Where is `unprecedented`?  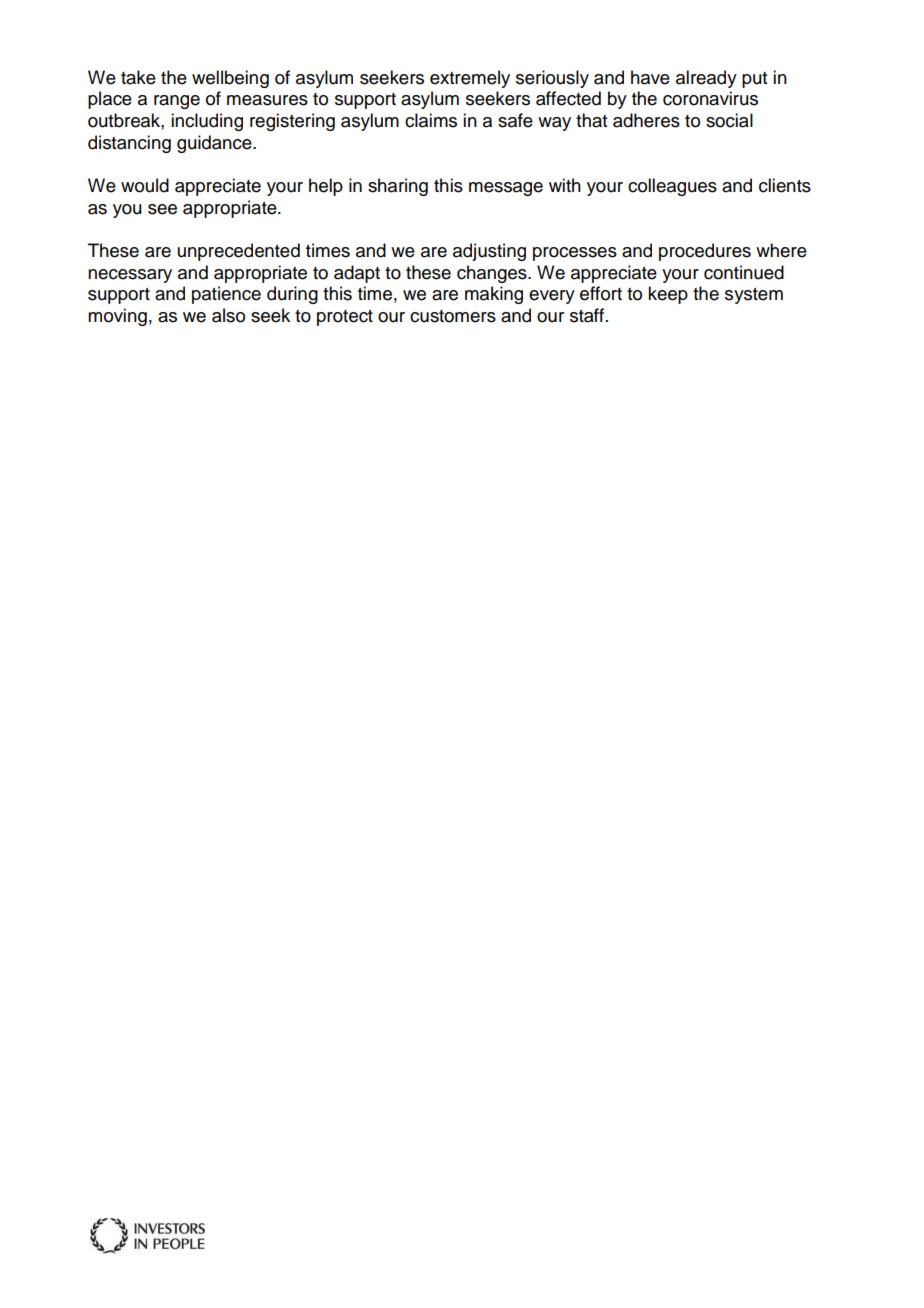
unprecedented is located at coordinates (239, 252).
